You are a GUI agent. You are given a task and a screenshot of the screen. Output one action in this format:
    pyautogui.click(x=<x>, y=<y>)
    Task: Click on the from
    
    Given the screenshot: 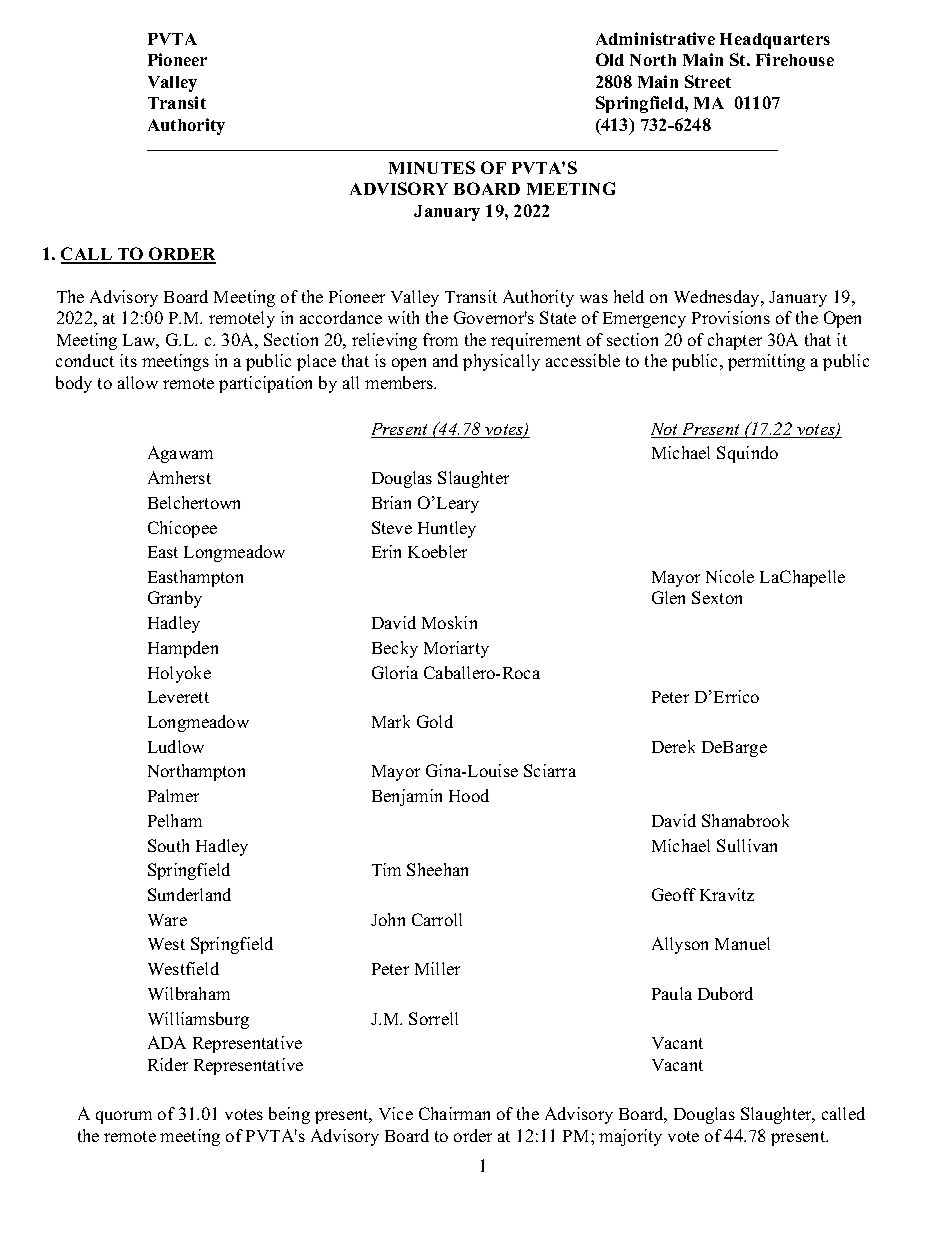 What is the action you would take?
    pyautogui.click(x=440, y=339)
